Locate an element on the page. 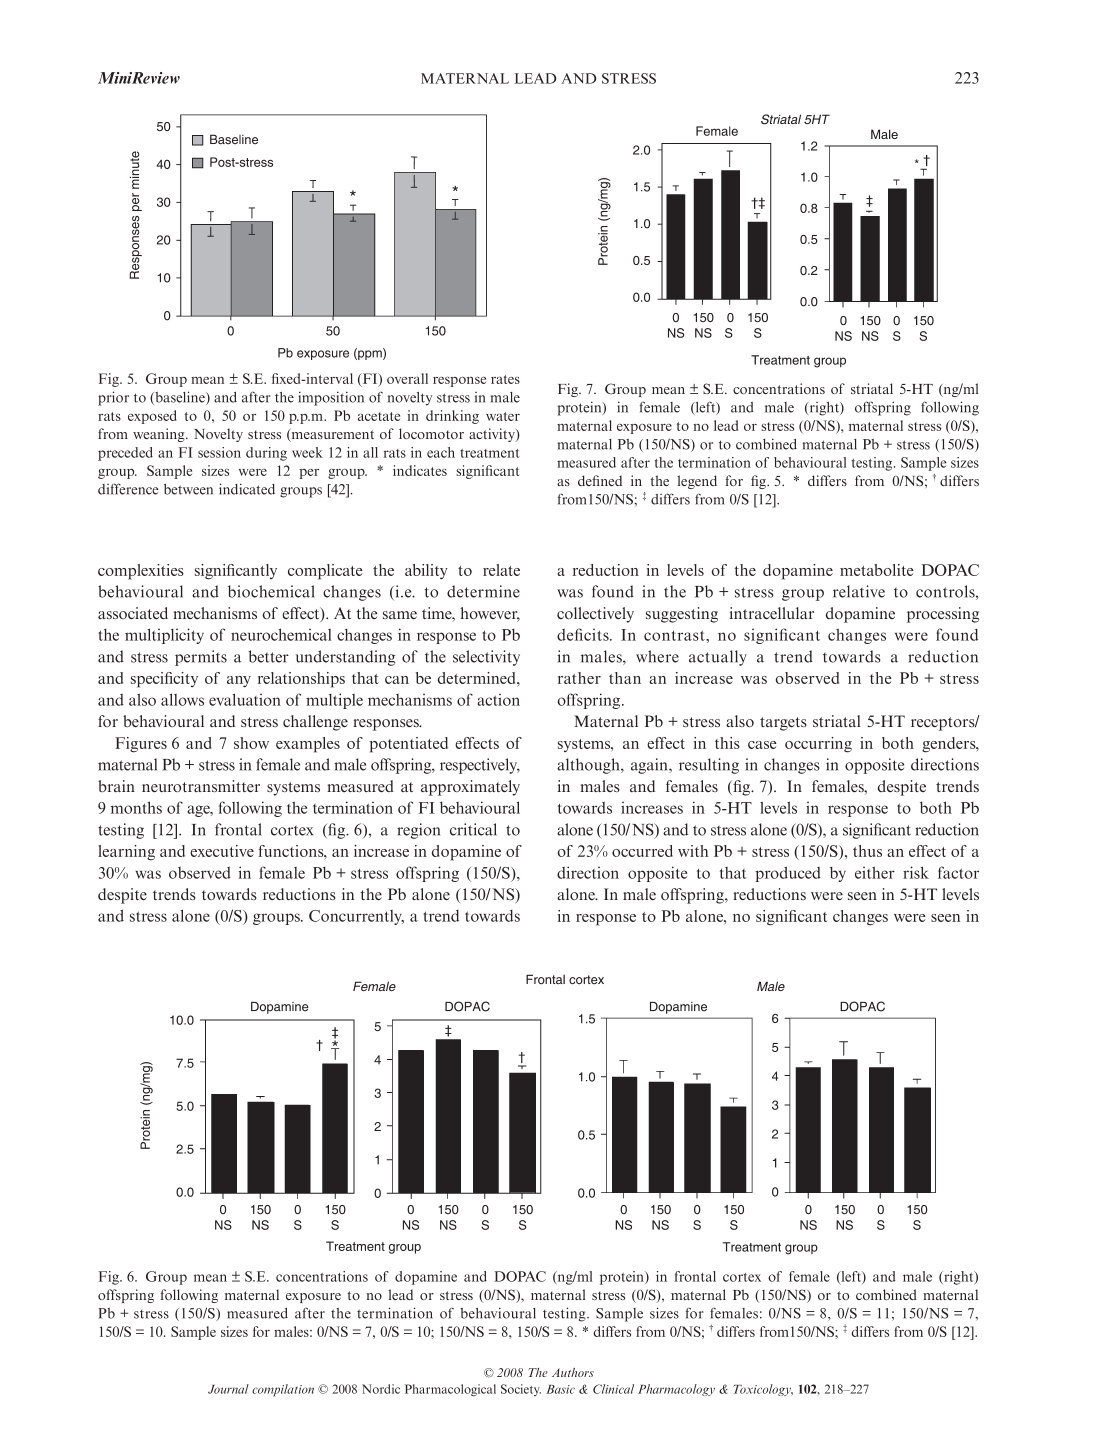  baseline is located at coordinates (180, 398).
